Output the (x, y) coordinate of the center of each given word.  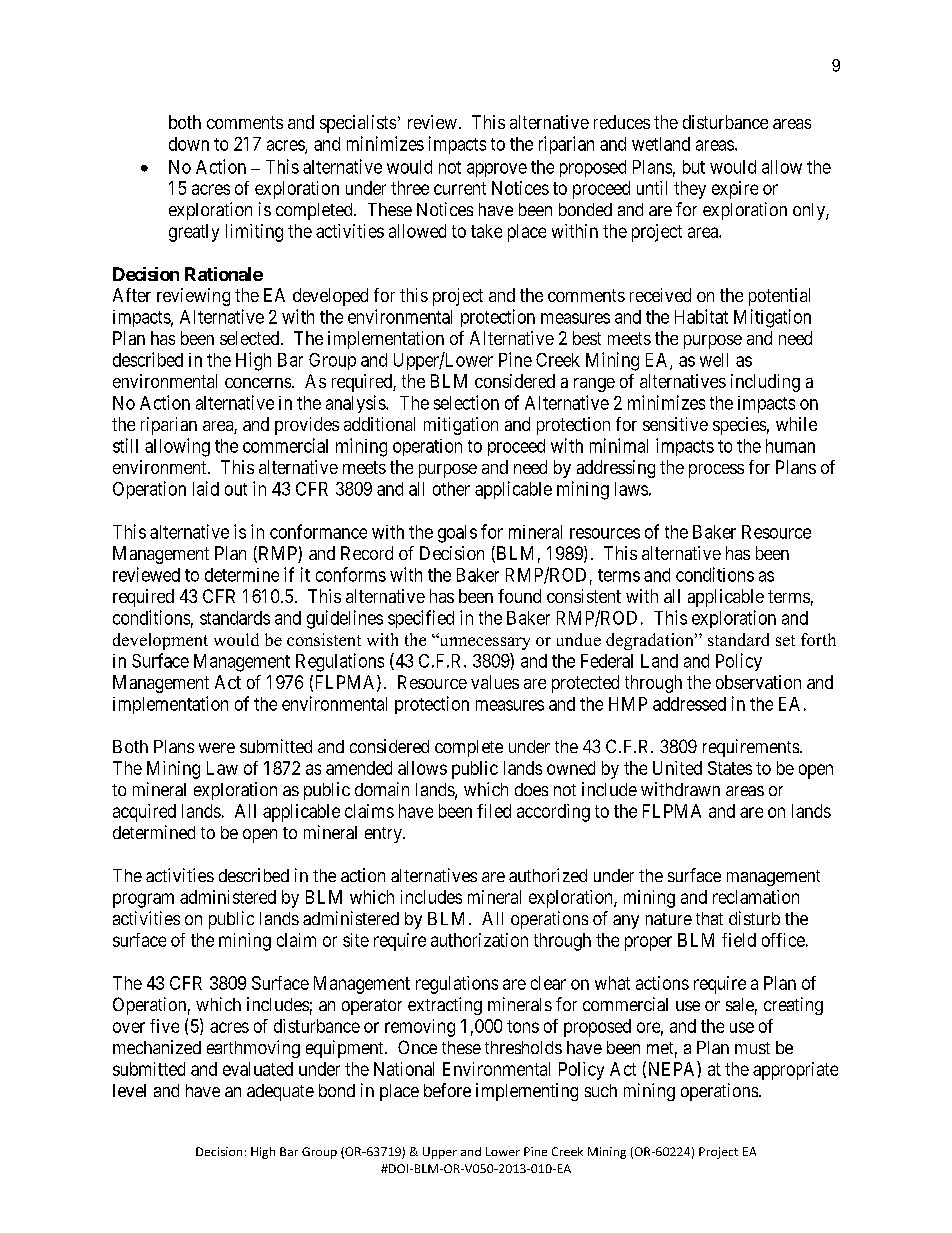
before (447, 1090)
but (694, 167)
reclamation (756, 897)
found (519, 596)
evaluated (258, 1069)
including (765, 383)
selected (251, 338)
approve (497, 170)
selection (466, 402)
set (785, 640)
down (189, 144)
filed (494, 811)
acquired (144, 813)
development (160, 641)
